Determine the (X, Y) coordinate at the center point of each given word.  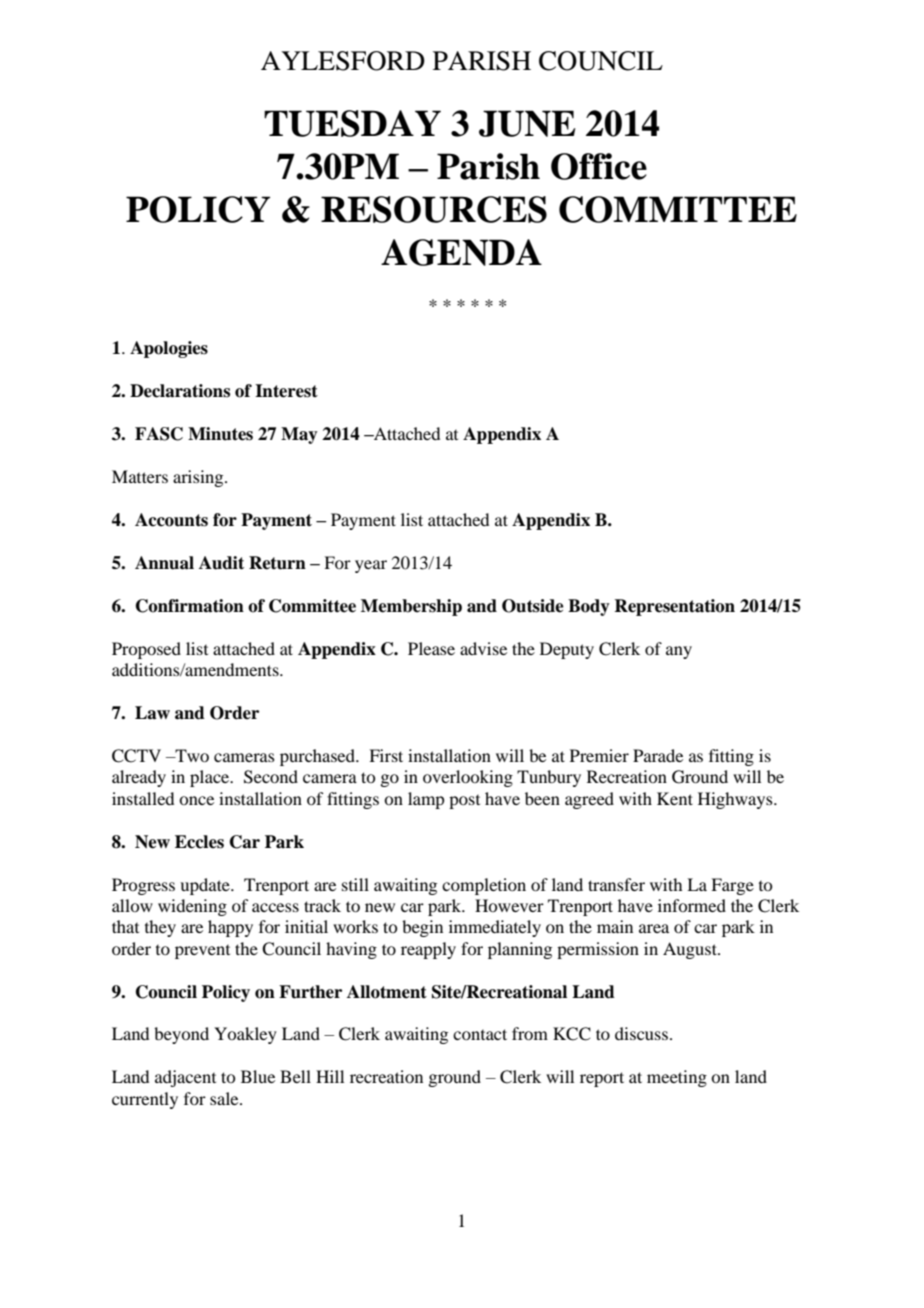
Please (431, 648)
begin (422, 928)
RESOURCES (434, 209)
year (371, 566)
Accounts (171, 520)
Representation (674, 607)
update (206, 886)
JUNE (527, 123)
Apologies (169, 349)
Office (599, 166)
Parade (658, 755)
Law (152, 713)
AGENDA (461, 252)
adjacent (185, 1078)
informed (692, 905)
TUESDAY (352, 123)
